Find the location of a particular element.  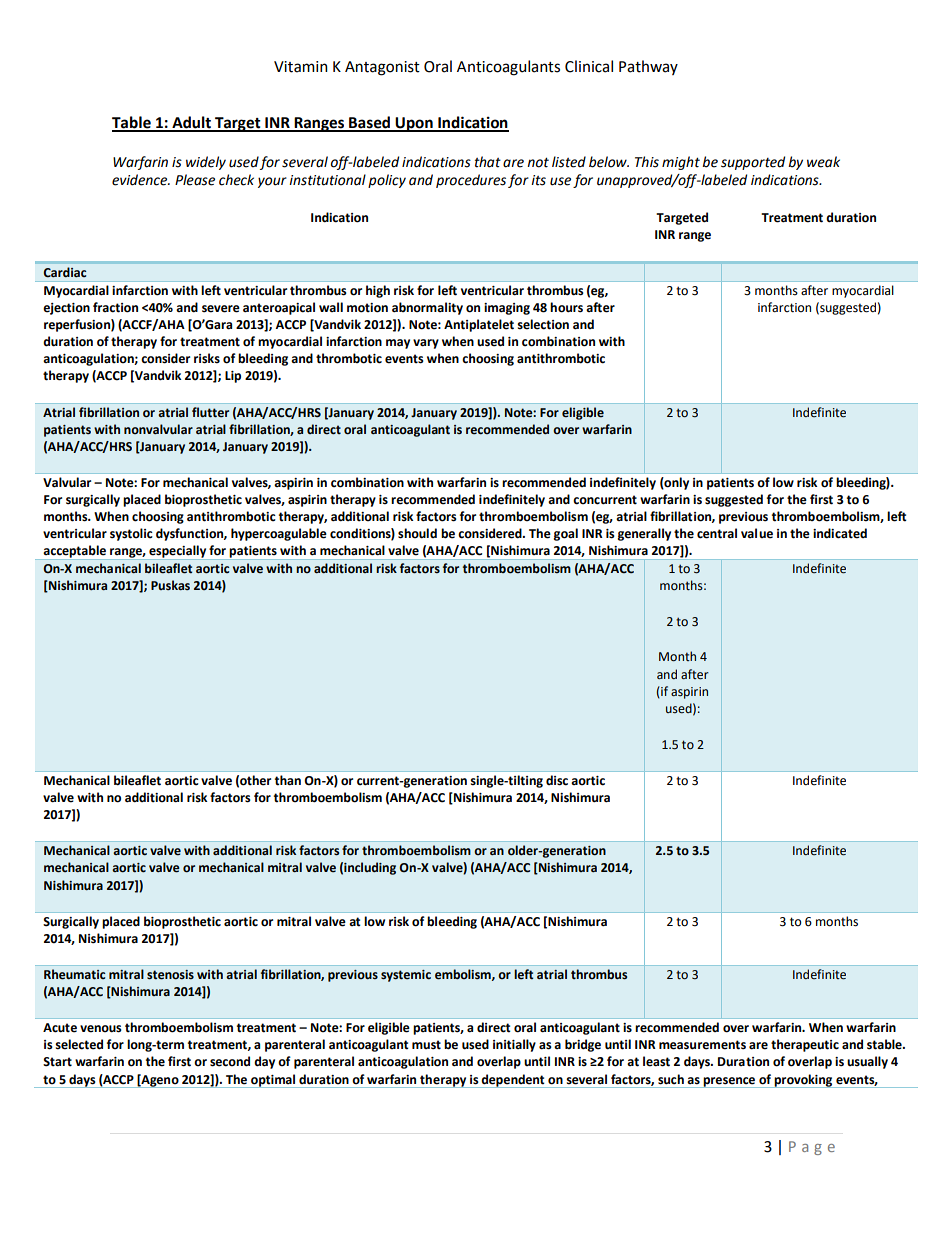

value is located at coordinates (757, 533).
